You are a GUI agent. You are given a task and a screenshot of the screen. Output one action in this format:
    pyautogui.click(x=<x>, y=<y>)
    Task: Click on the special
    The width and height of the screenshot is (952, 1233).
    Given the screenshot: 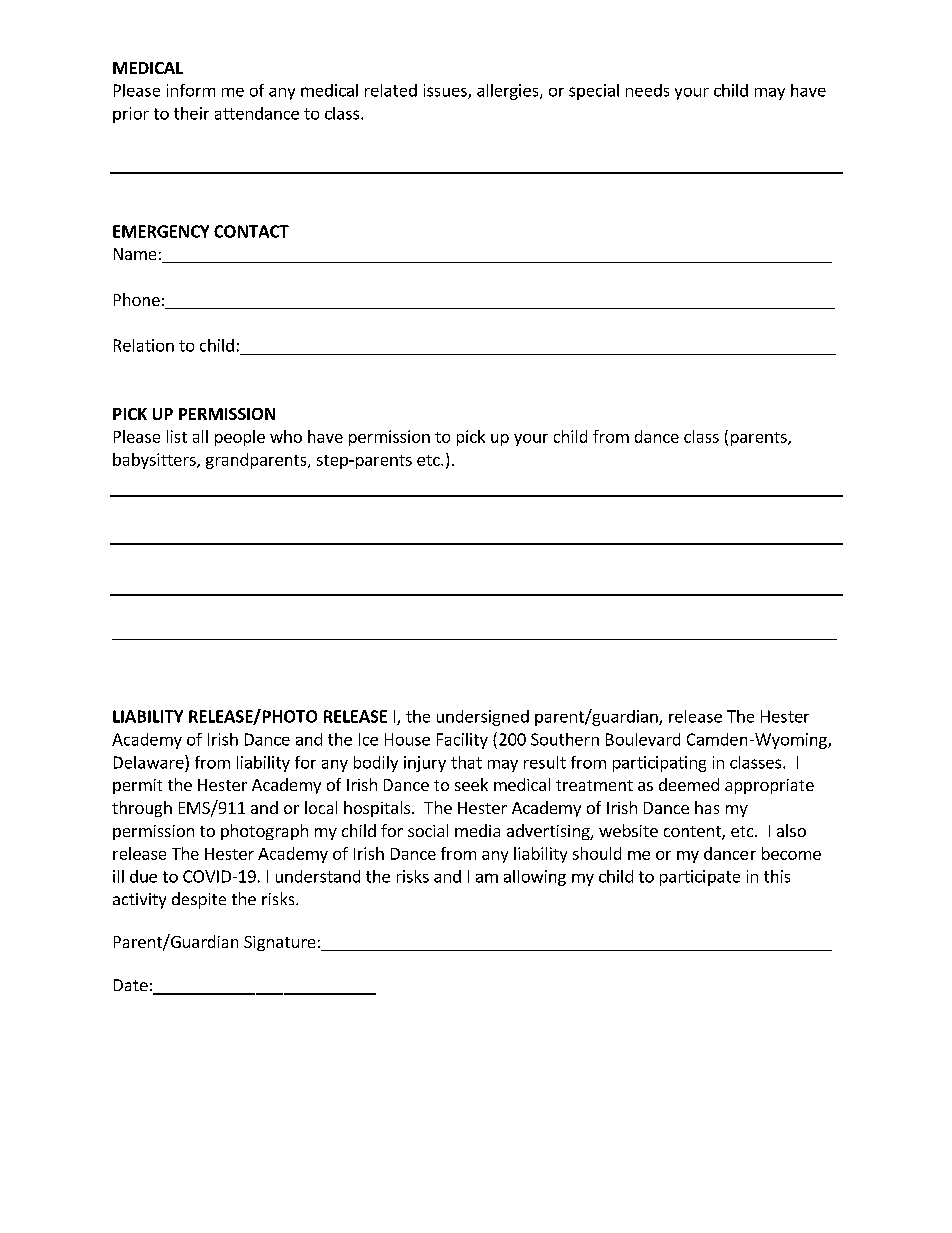 What is the action you would take?
    pyautogui.click(x=594, y=92)
